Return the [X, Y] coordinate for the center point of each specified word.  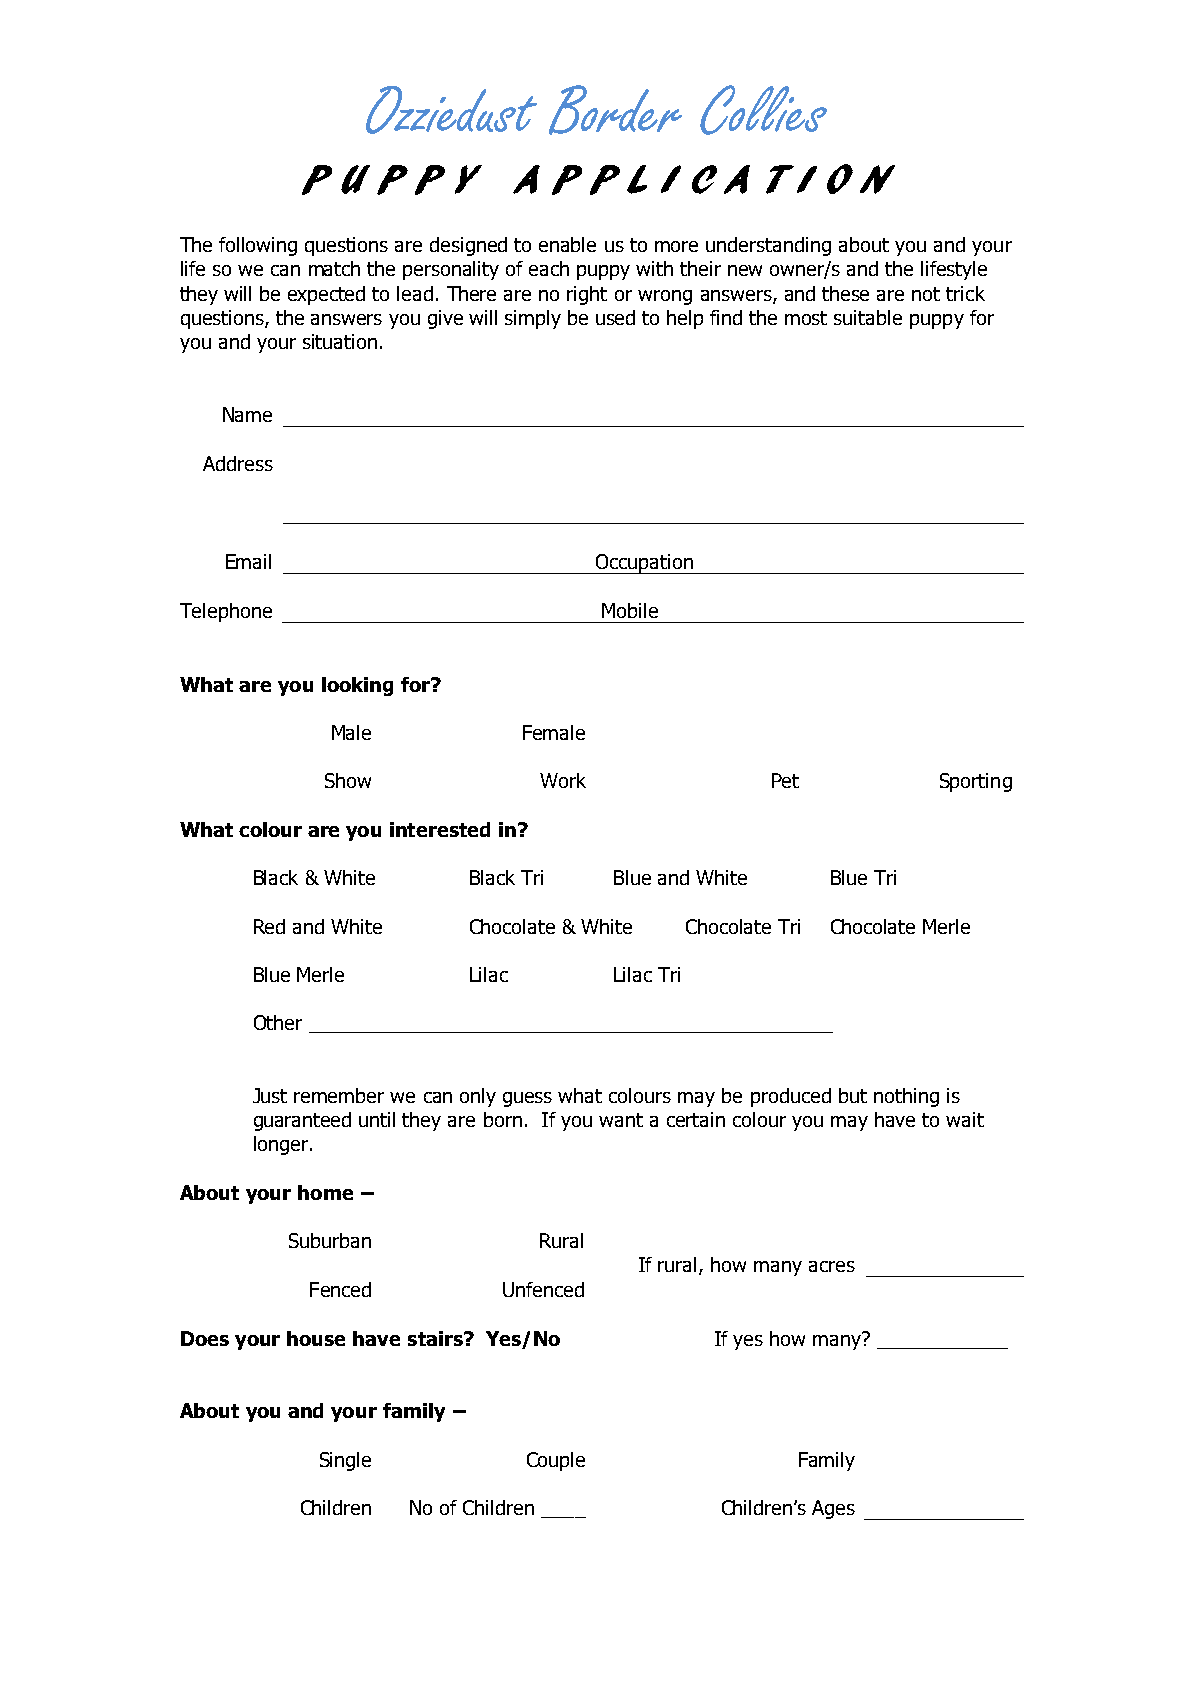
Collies [763, 110]
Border [615, 110]
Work [563, 780]
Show [348, 780]
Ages [833, 1509]
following [258, 246]
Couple [556, 1461]
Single [345, 1461]
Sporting [976, 782]
